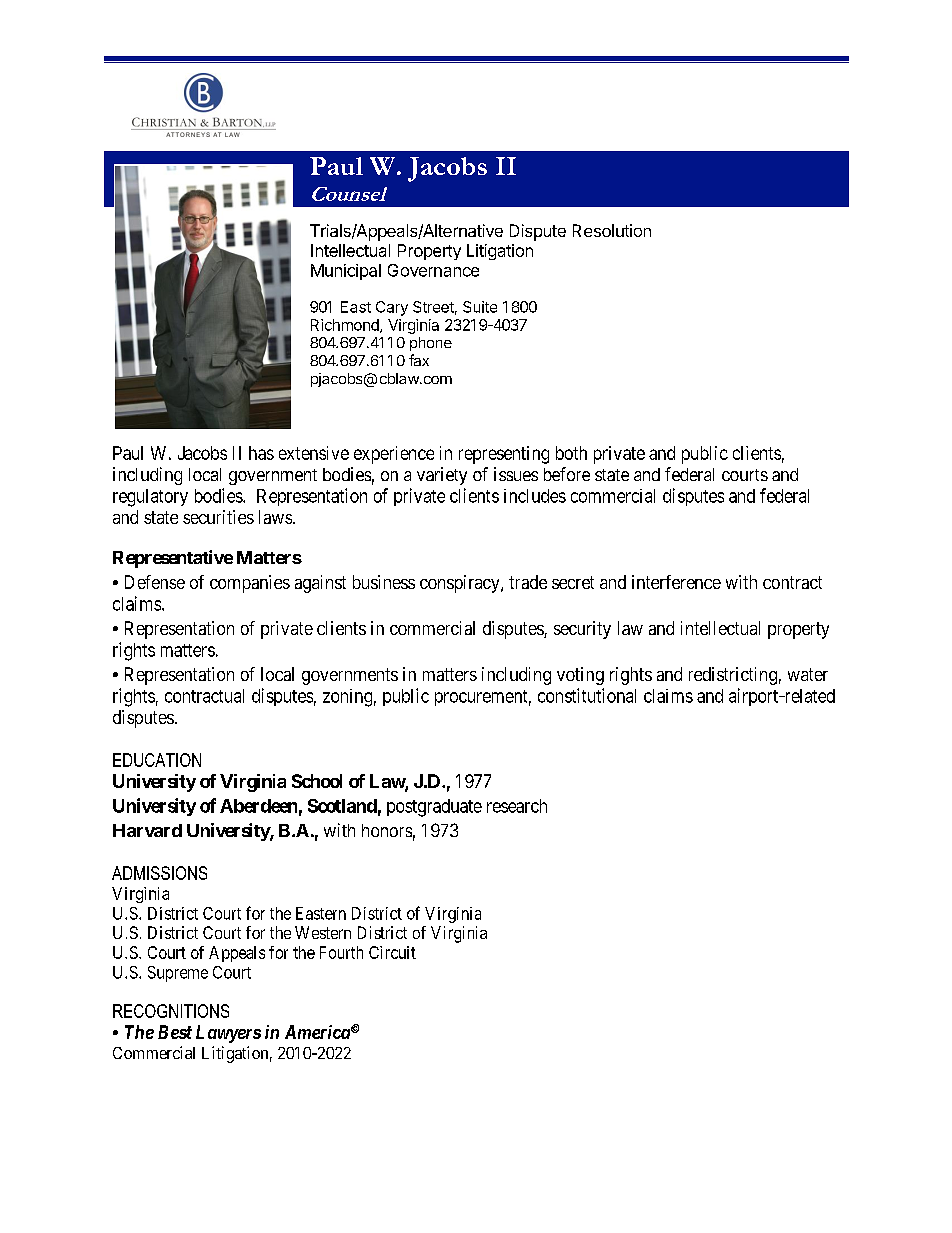 The image size is (952, 1233). What do you see at coordinates (535, 496) in the screenshot?
I see `includes` at bounding box center [535, 496].
